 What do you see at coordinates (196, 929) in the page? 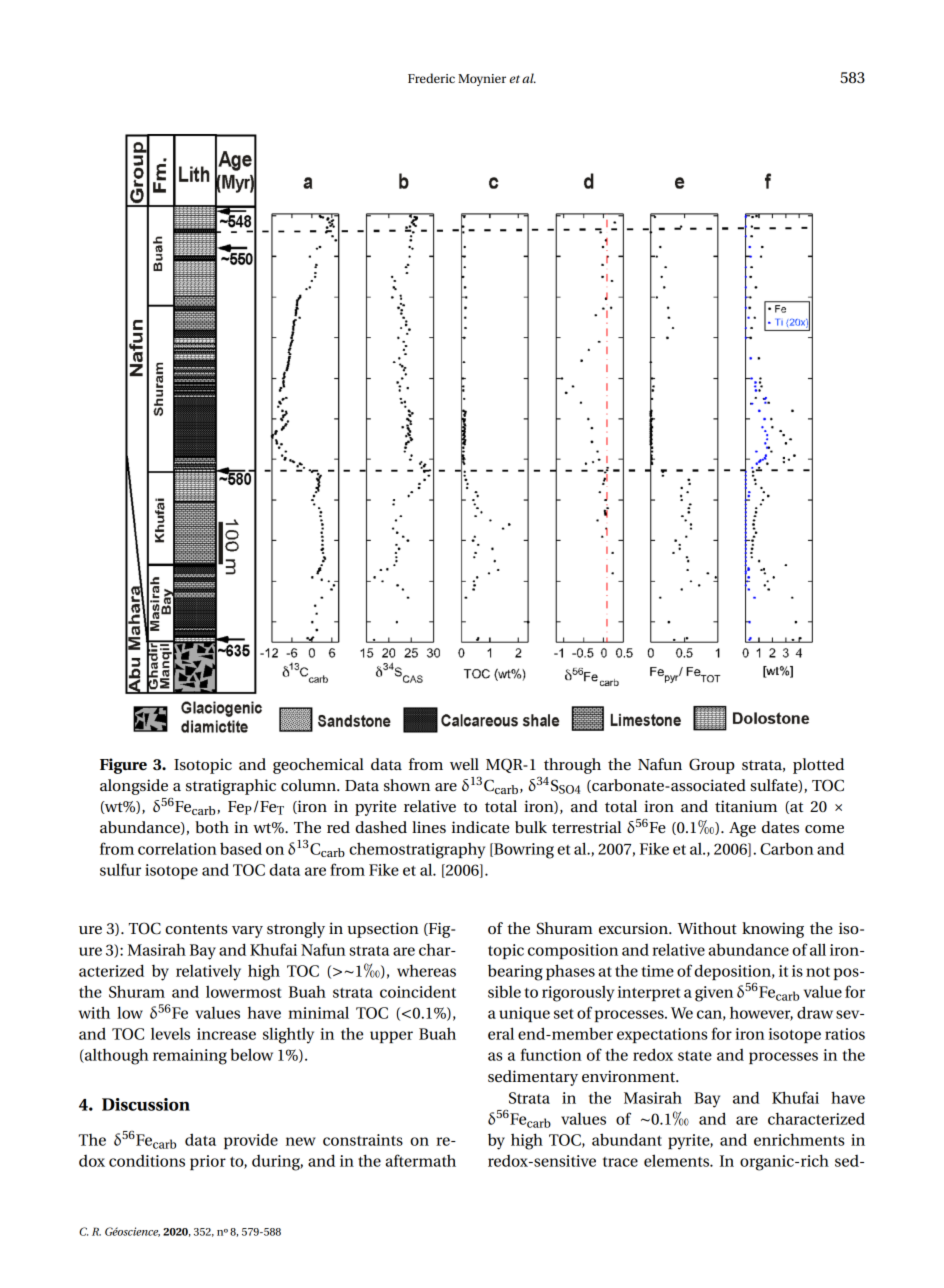
I see `contents` at bounding box center [196, 929].
